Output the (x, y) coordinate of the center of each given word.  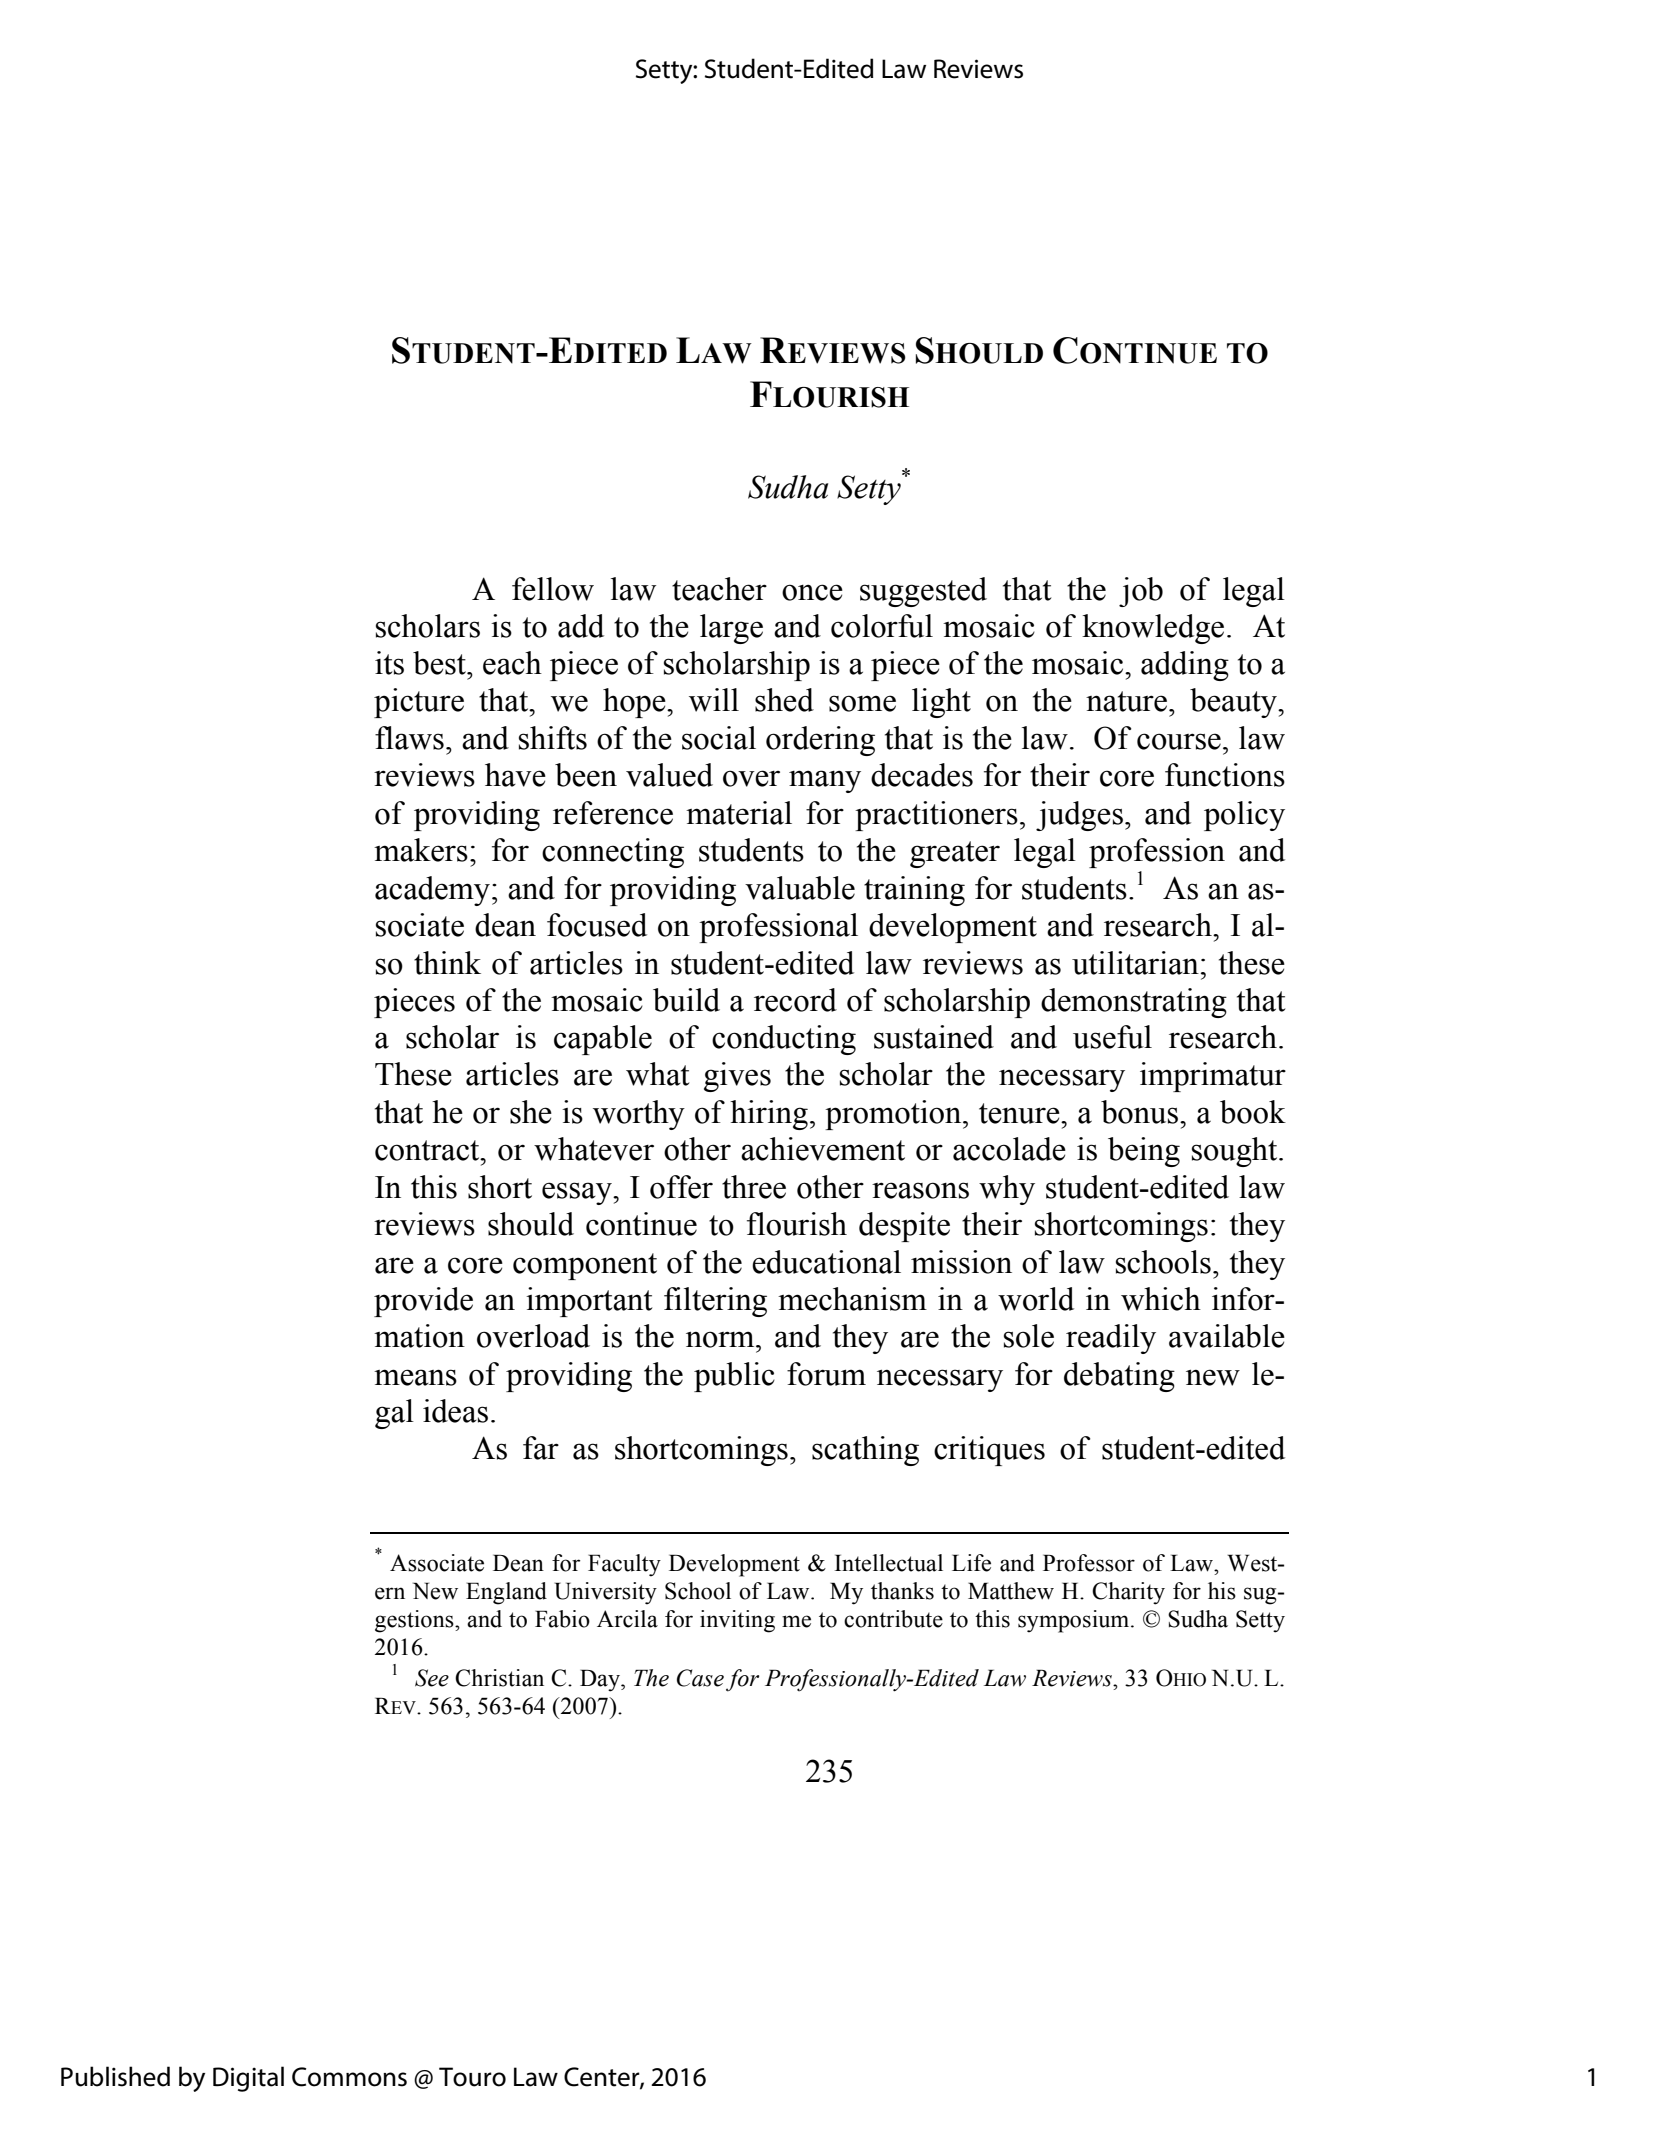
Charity (1128, 1593)
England (506, 1593)
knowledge (1153, 629)
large (731, 629)
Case (700, 1678)
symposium (1075, 1621)
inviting (737, 1621)
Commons (349, 2077)
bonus (1139, 1112)
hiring (769, 1115)
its (389, 663)
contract (428, 1150)
